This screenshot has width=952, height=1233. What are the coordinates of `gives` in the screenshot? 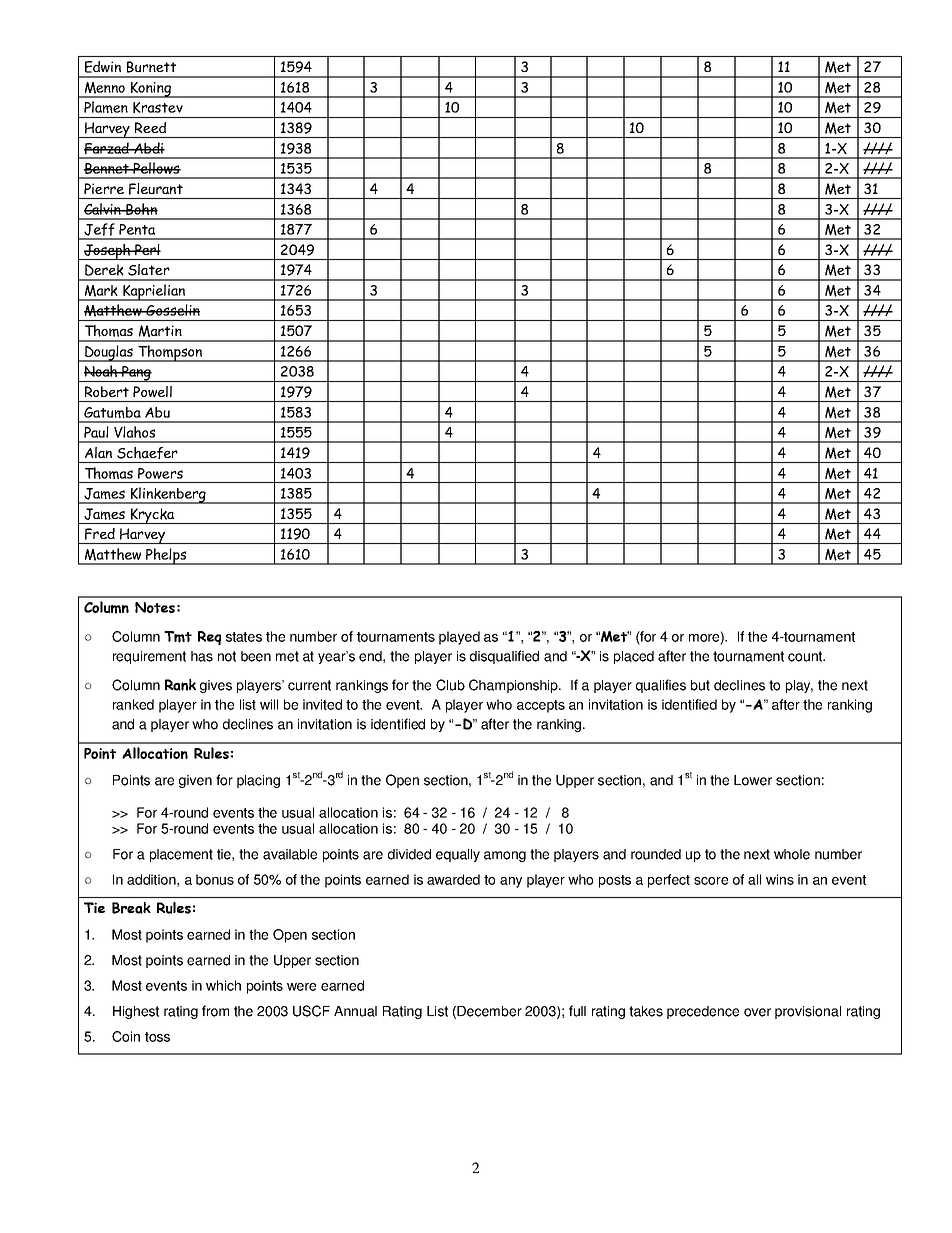 It's located at (216, 686).
